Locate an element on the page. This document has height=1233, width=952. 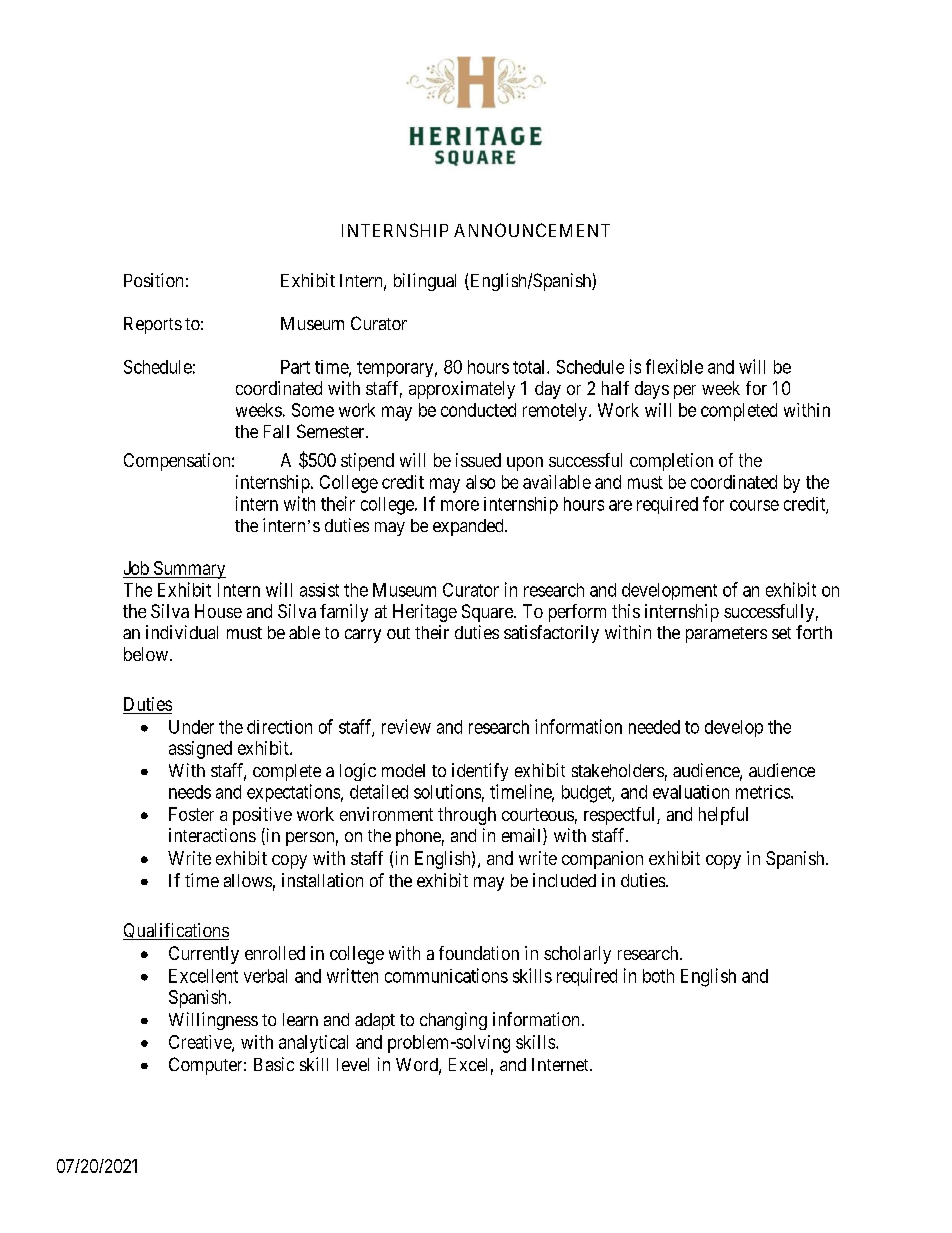
course is located at coordinates (754, 505).
